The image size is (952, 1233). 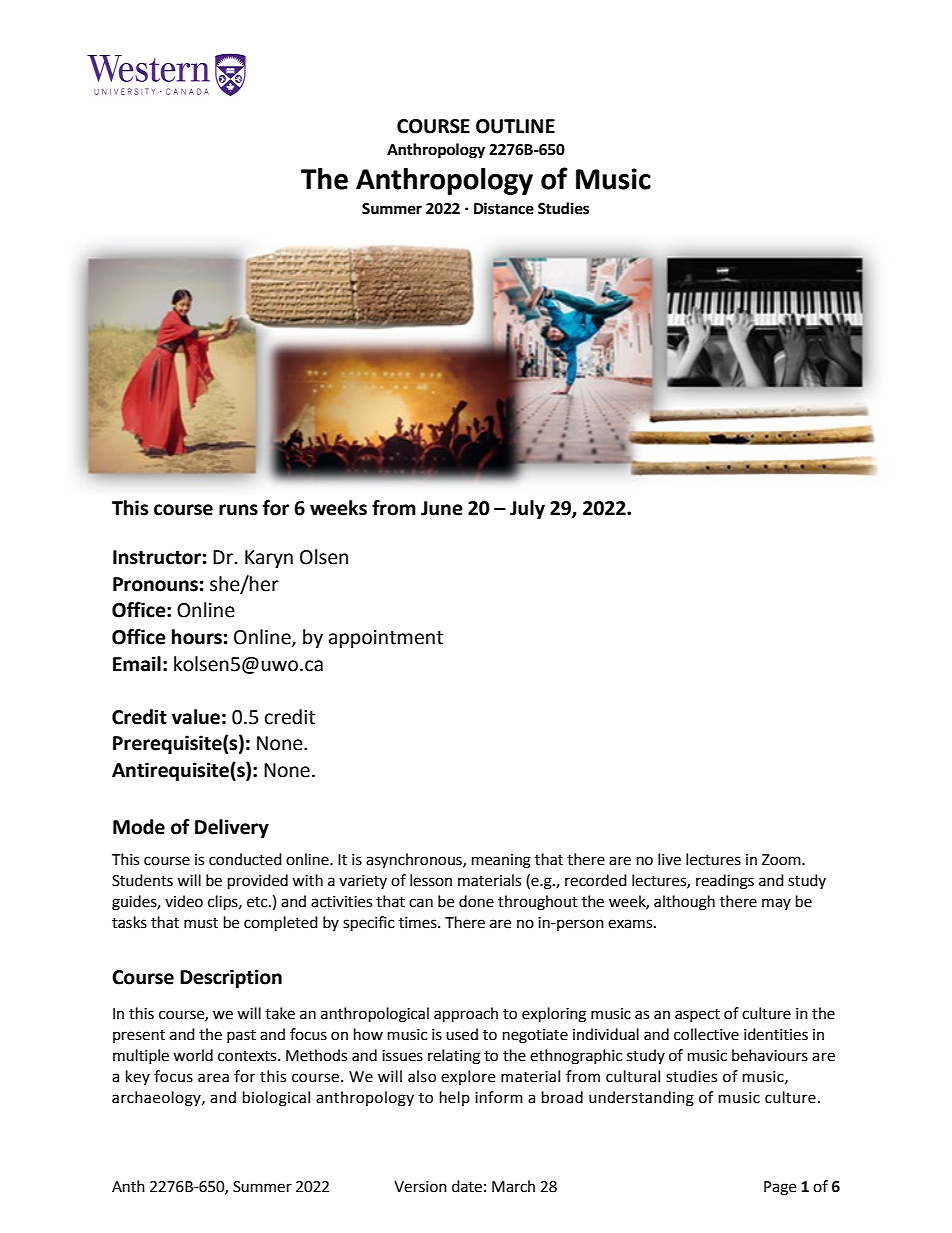 I want to click on June, so click(x=442, y=508).
